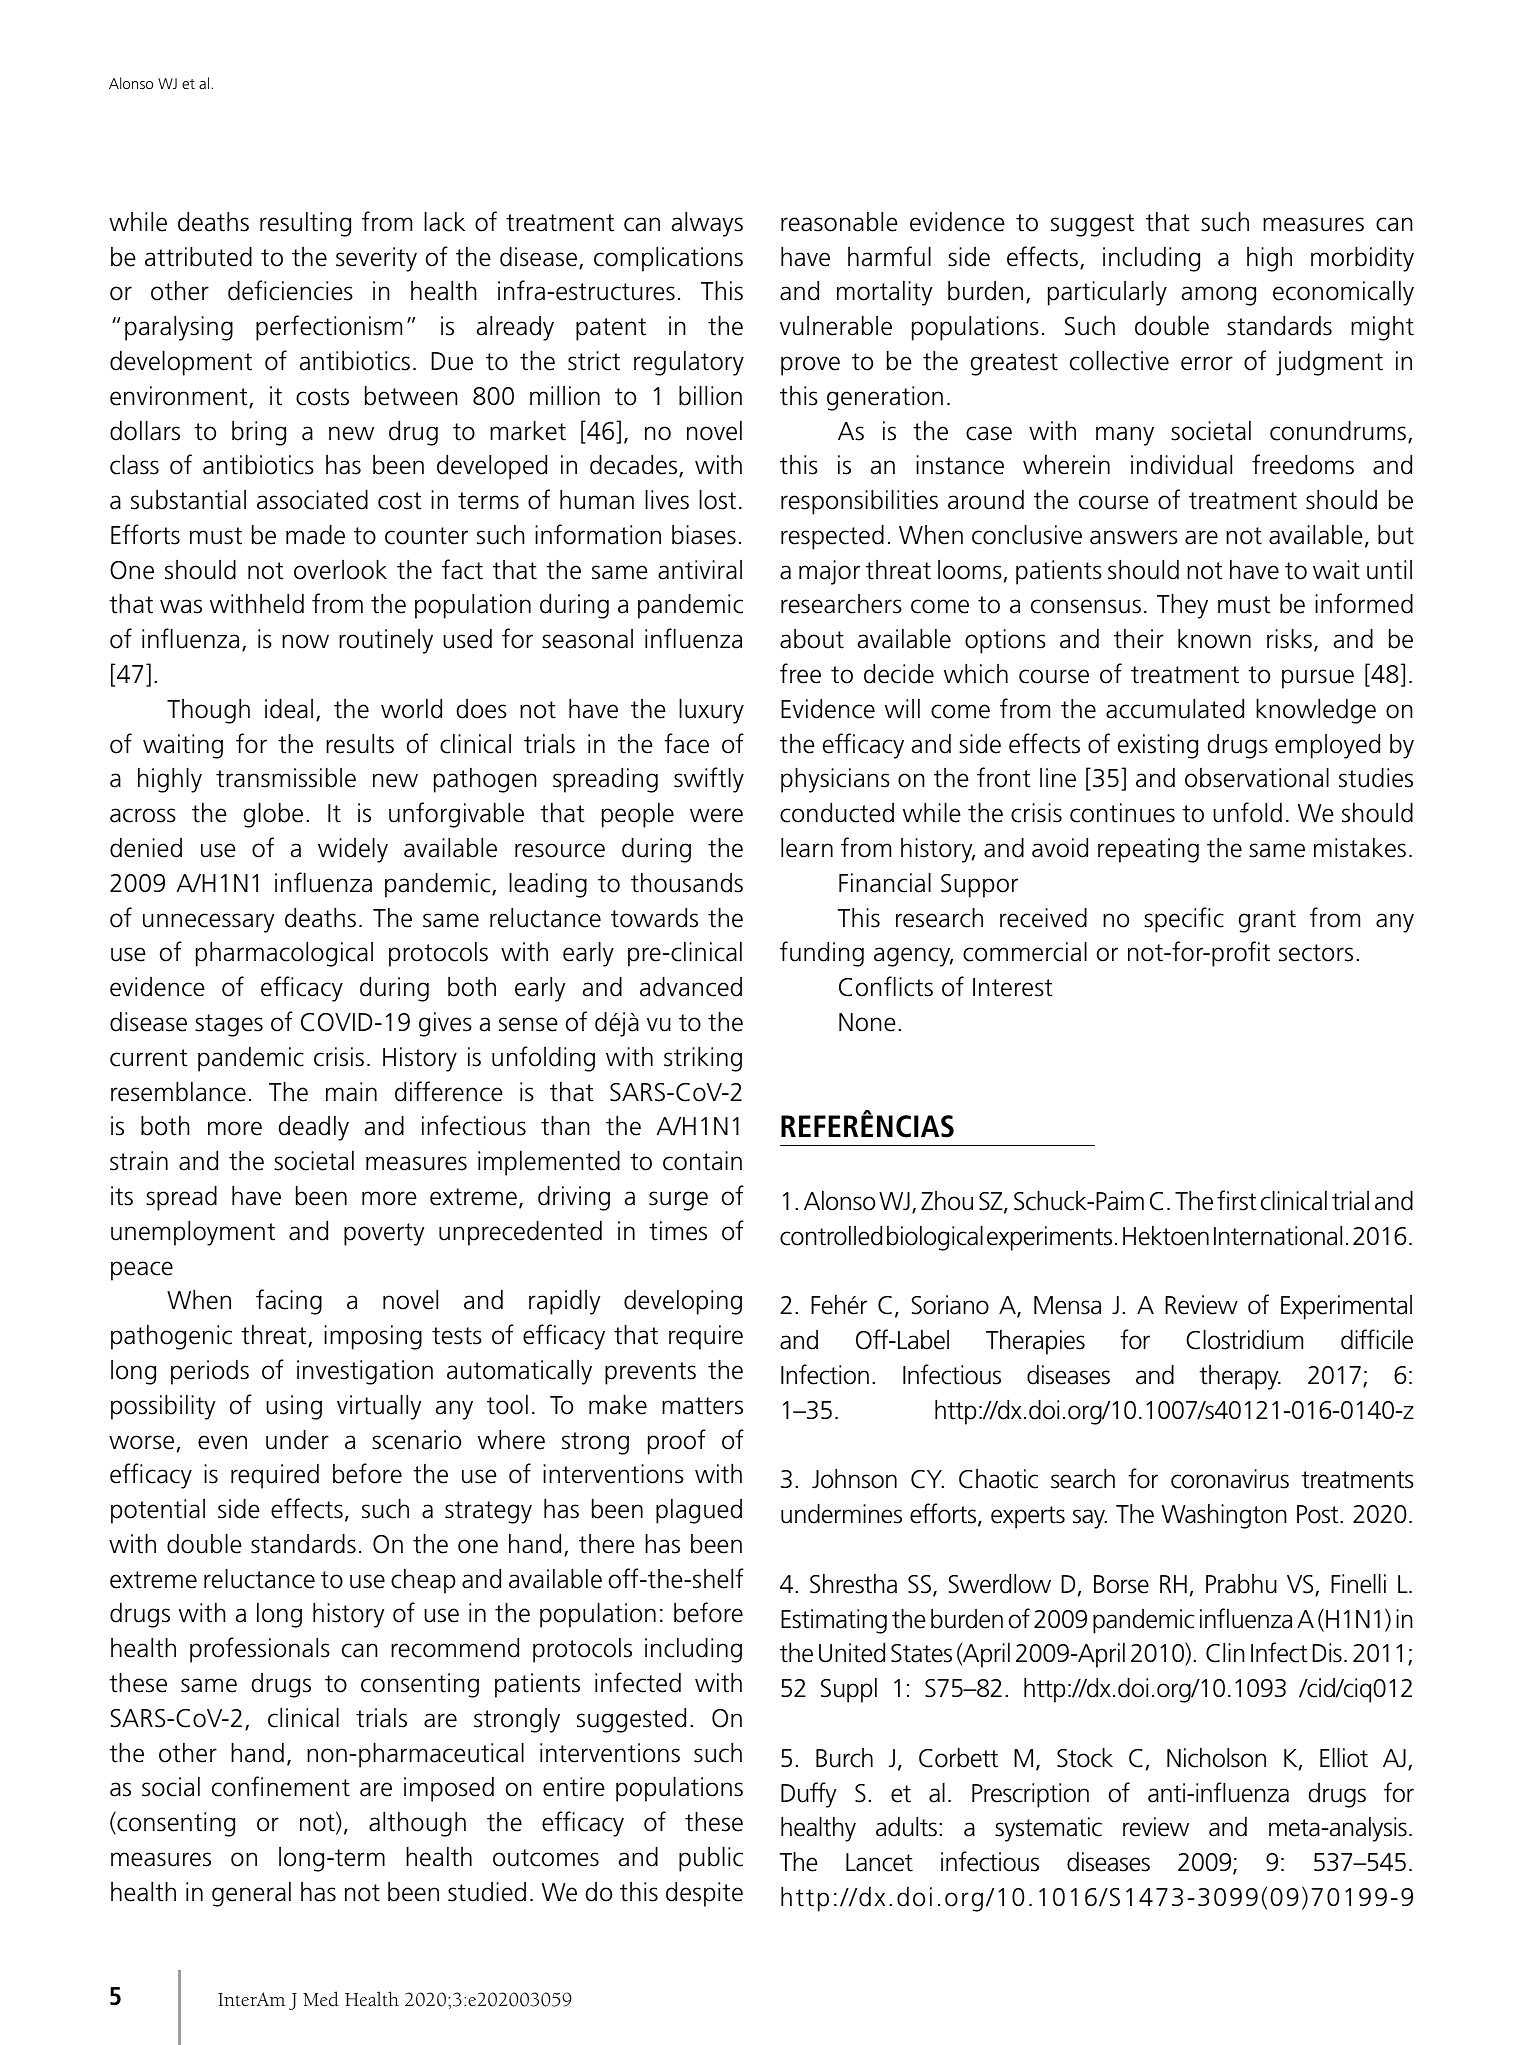  What do you see at coordinates (158, 1511) in the page?
I see `potential` at bounding box center [158, 1511].
